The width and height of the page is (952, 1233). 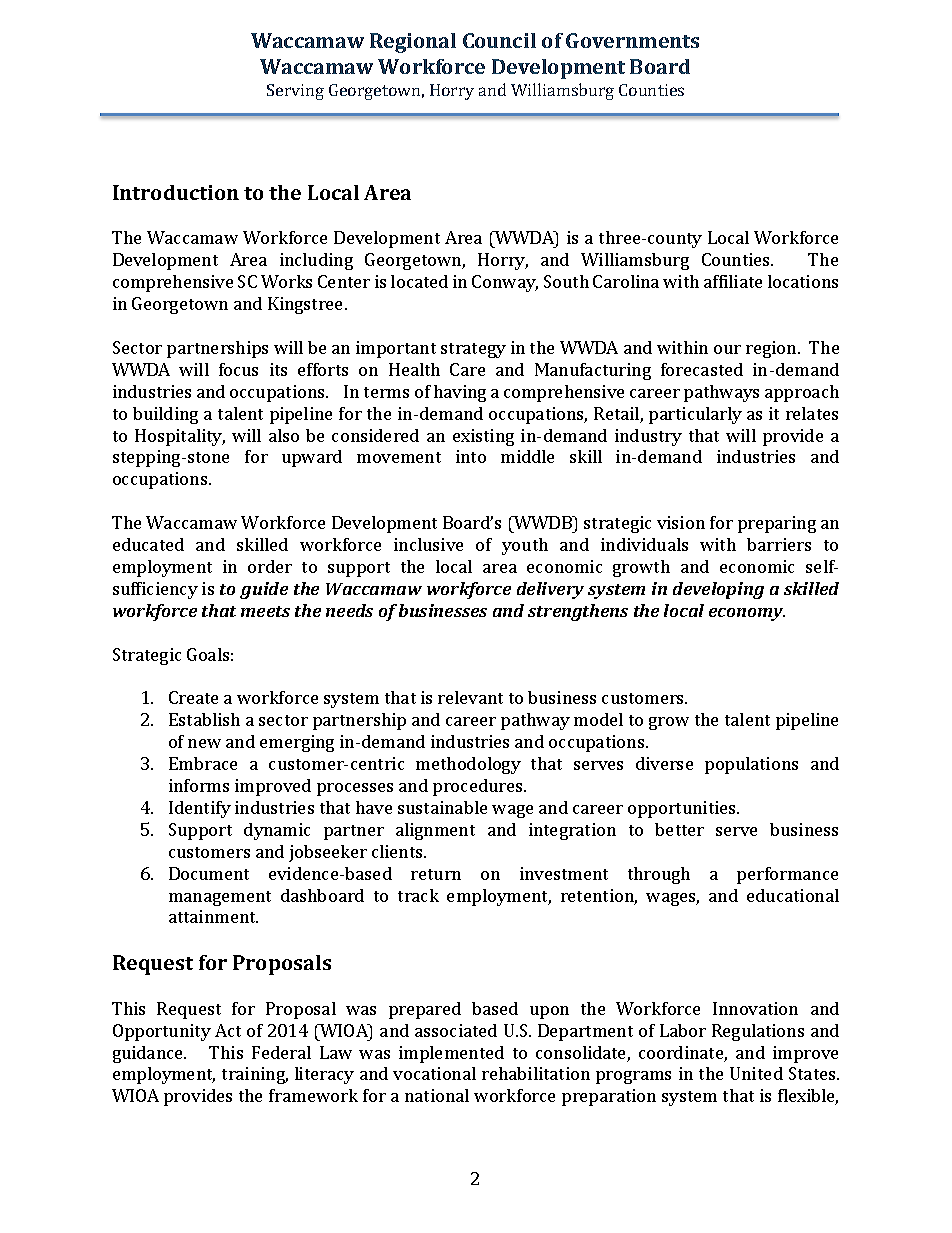 What do you see at coordinates (756, 1073) in the page?
I see `United` at bounding box center [756, 1073].
